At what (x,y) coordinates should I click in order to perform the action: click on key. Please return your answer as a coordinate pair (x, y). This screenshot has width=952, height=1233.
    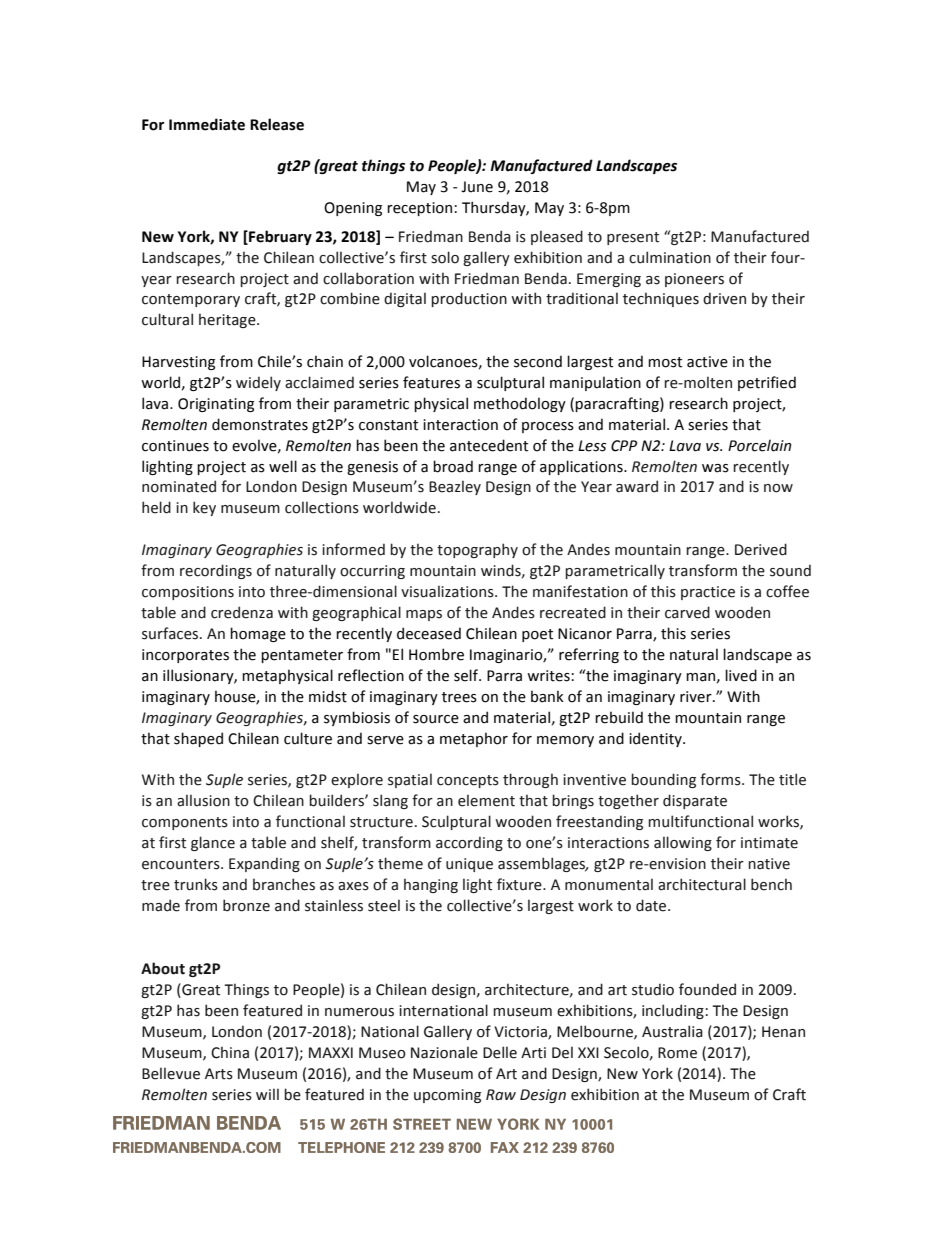
    Looking at the image, I should click on (204, 508).
